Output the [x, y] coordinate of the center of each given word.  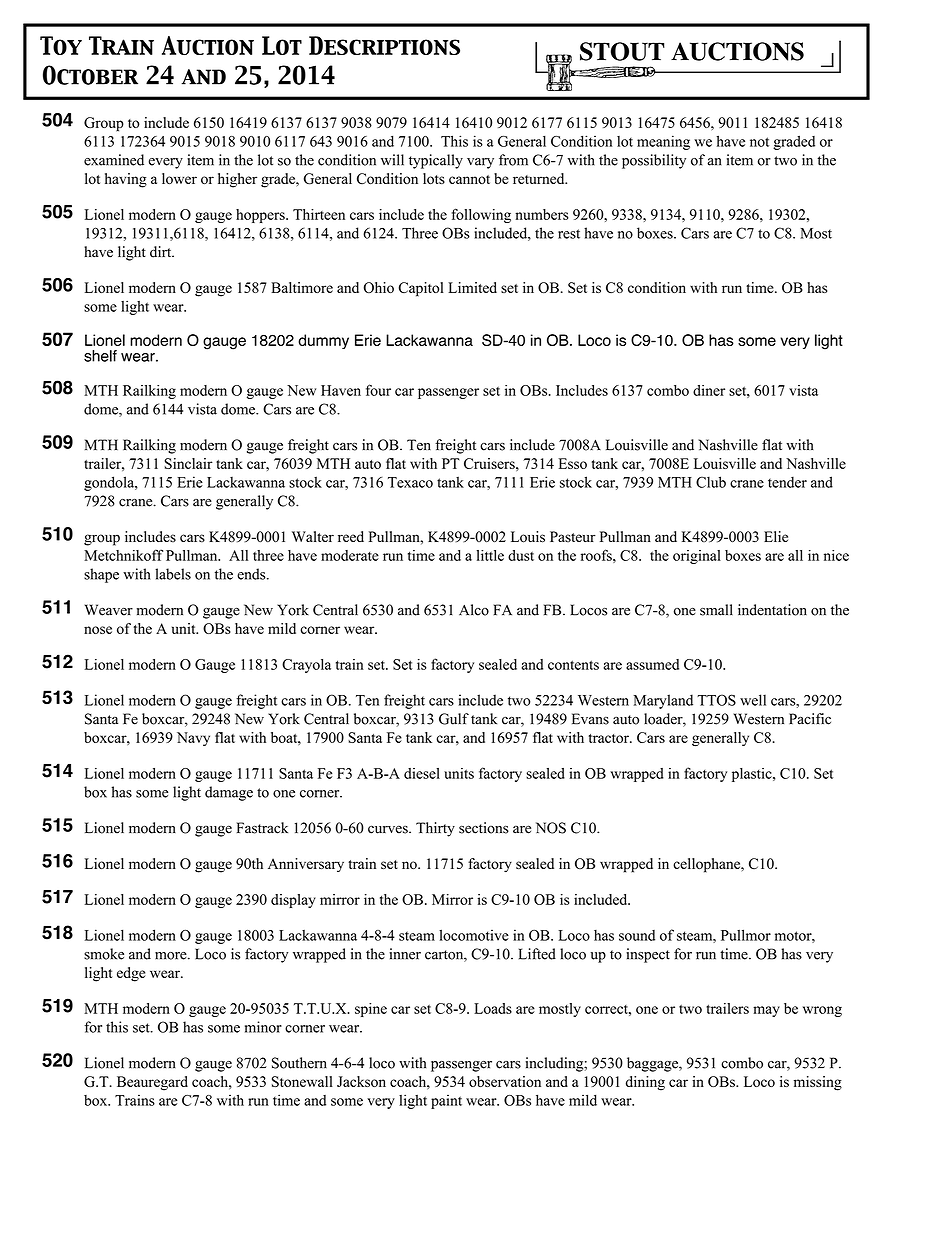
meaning [663, 142]
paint [446, 1102]
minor [263, 1027]
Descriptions [384, 45]
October [90, 75]
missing [818, 1083]
